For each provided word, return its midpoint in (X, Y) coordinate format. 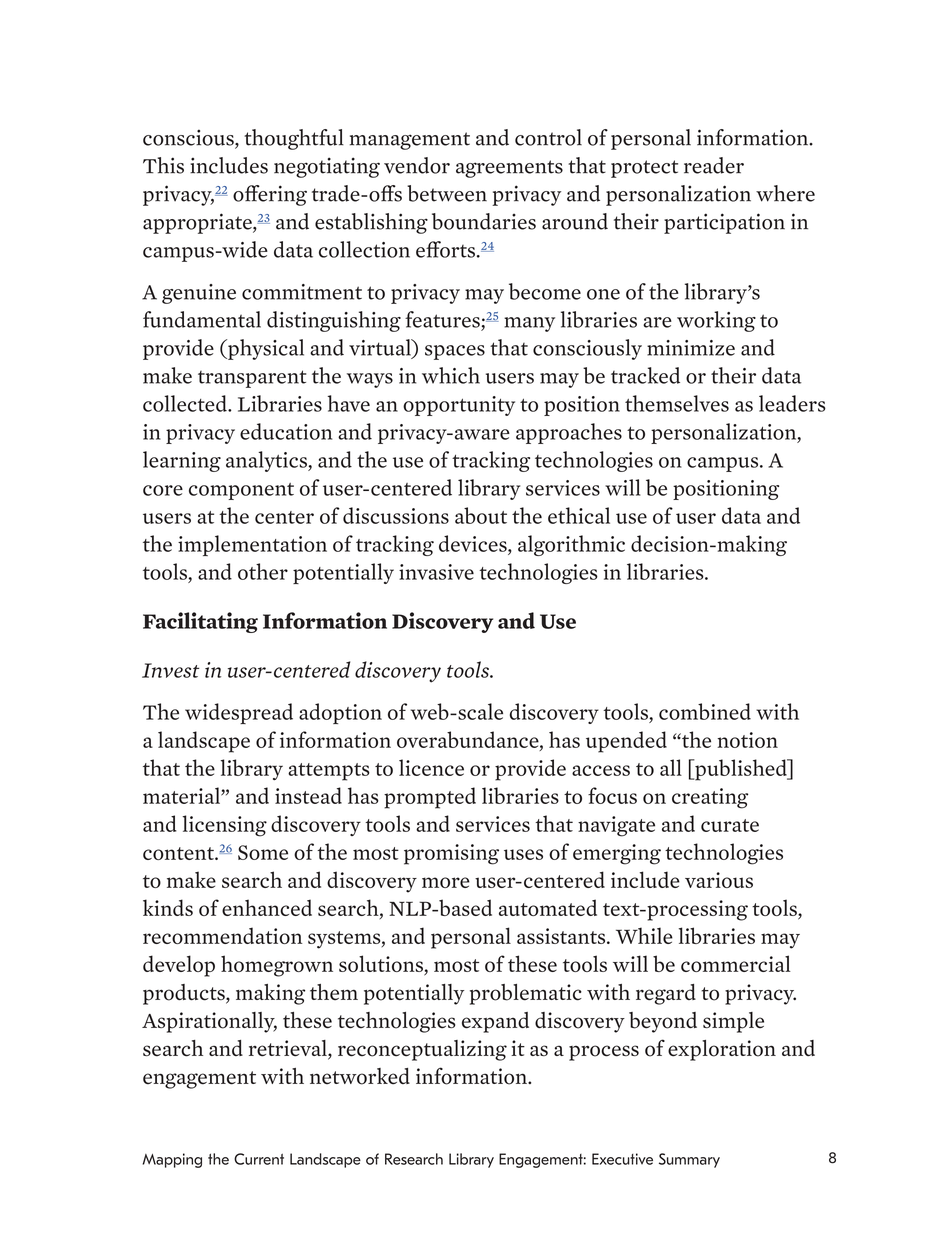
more (446, 882)
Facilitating (200, 622)
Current (259, 1159)
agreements (509, 169)
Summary (689, 1160)
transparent (252, 379)
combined (705, 711)
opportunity (459, 406)
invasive (436, 572)
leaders (792, 403)
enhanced (267, 907)
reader (714, 165)
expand (495, 1022)
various (719, 880)
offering (270, 195)
